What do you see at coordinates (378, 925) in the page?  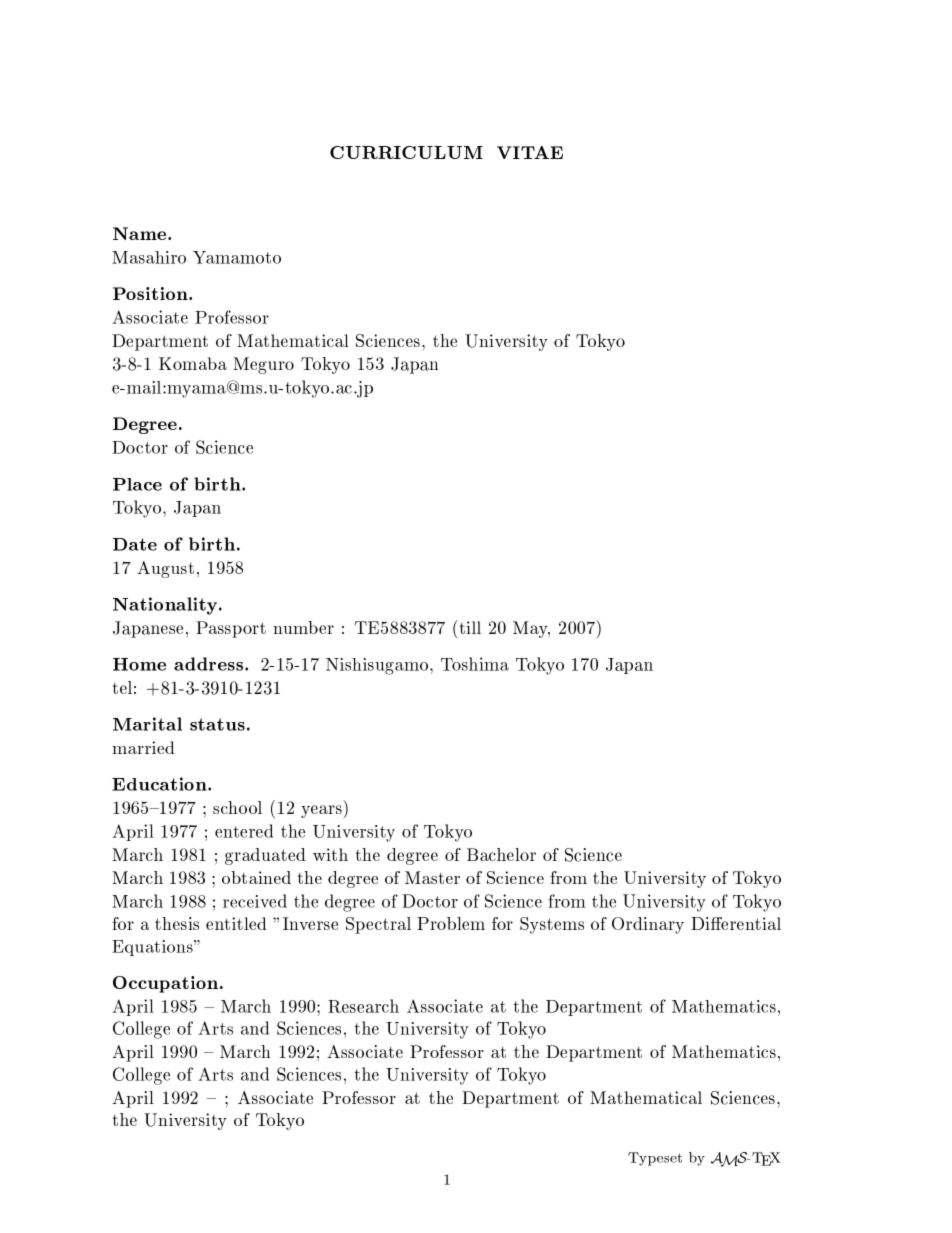 I see `Spectral` at bounding box center [378, 925].
